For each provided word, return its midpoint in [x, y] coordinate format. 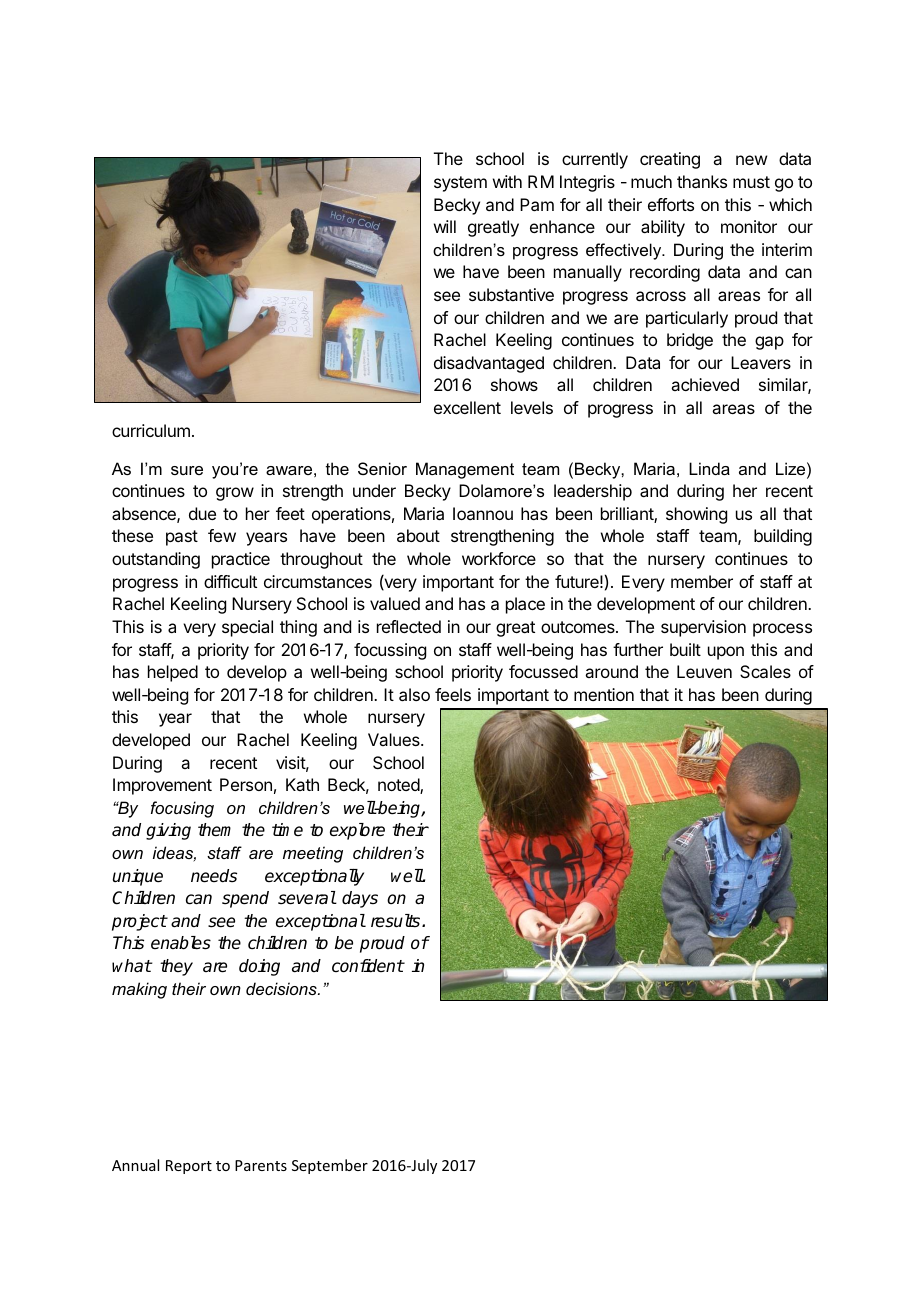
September [330, 1166]
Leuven [704, 671]
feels [453, 694]
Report [189, 1167]
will [445, 226]
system [460, 184]
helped [173, 673]
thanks [702, 181]
